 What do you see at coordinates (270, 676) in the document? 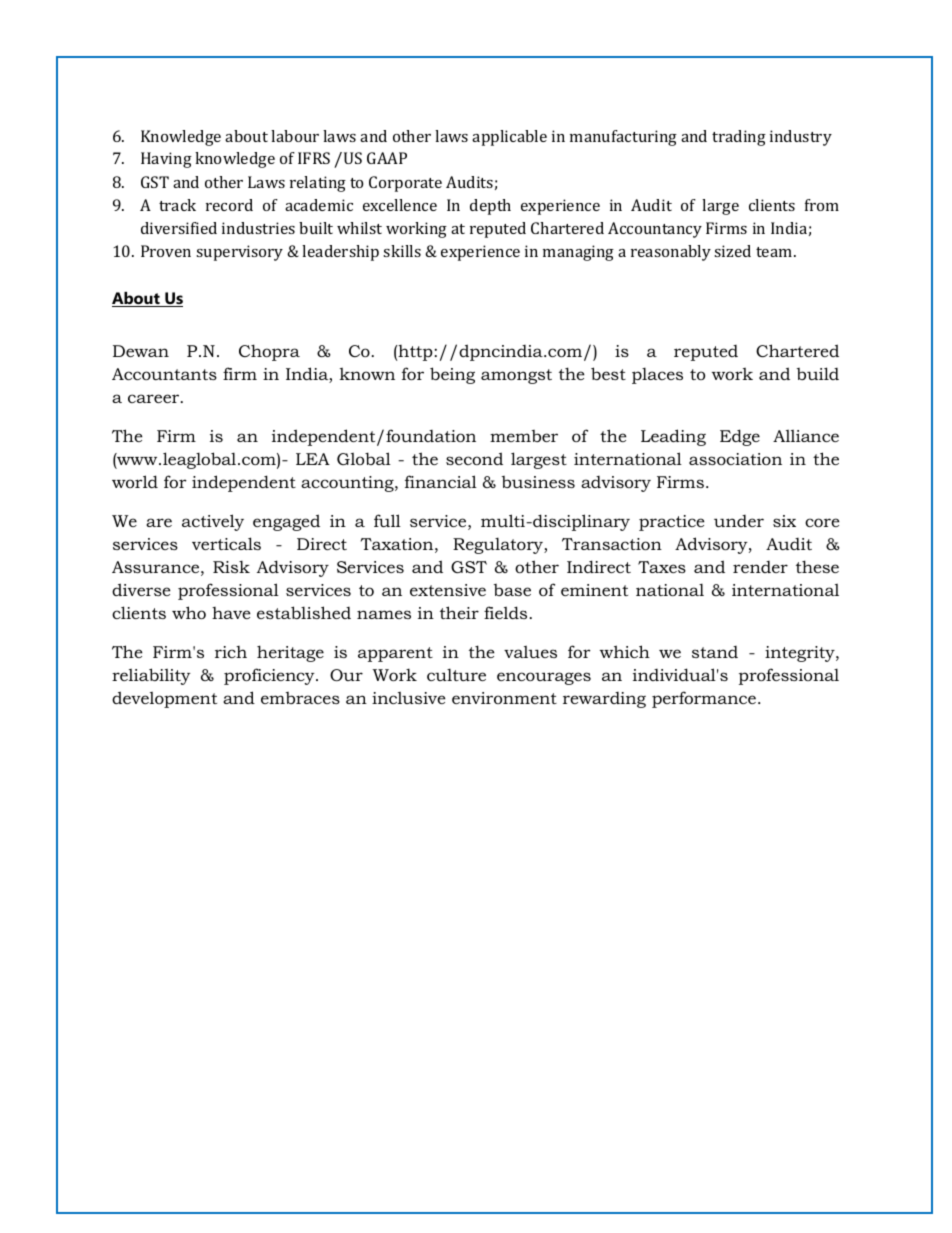
I see `proficiency` at bounding box center [270, 676].
